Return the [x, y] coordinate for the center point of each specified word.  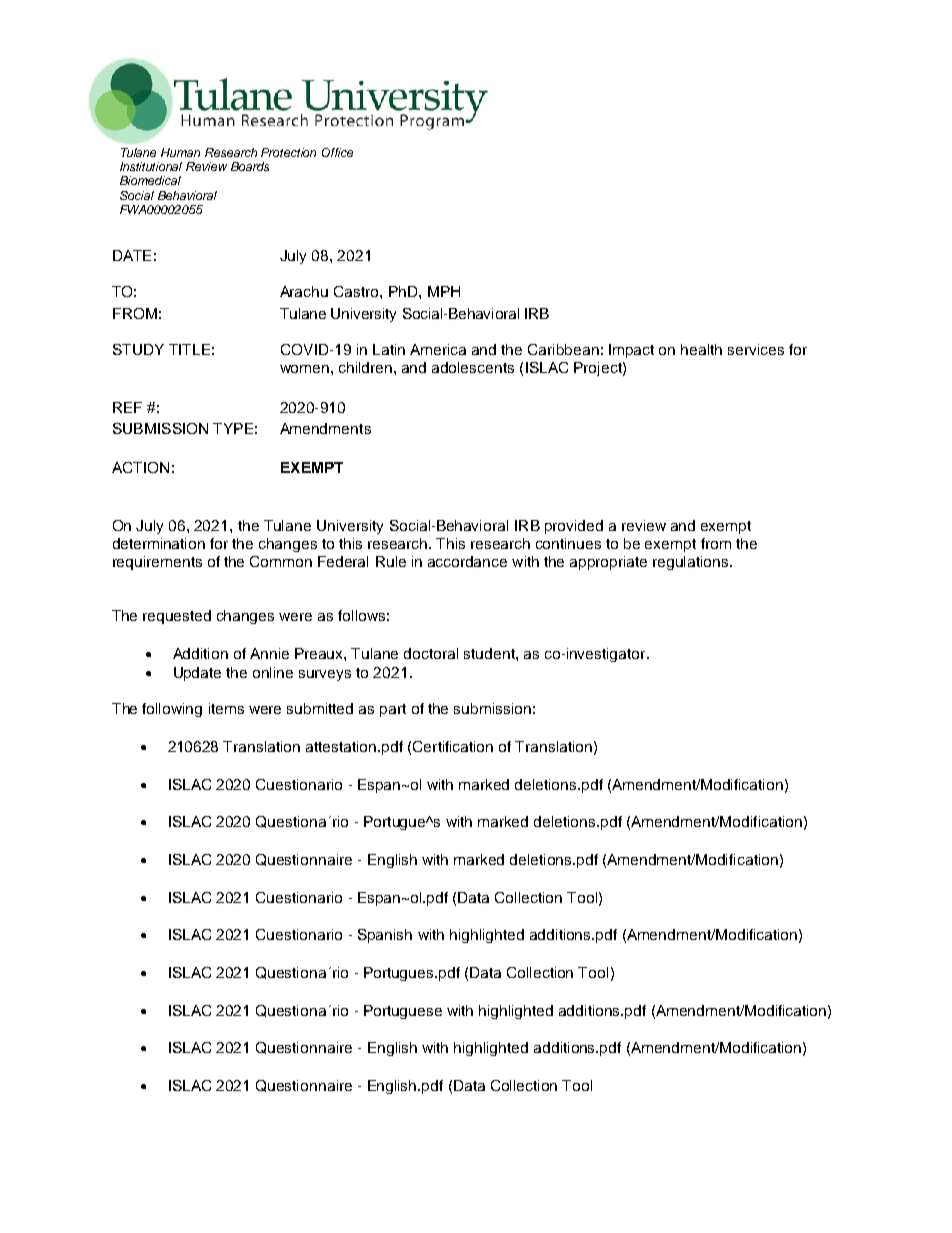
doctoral [431, 653]
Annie [269, 653]
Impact [631, 351]
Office [337, 152]
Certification [453, 746]
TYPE [233, 428]
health [701, 349]
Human [180, 152]
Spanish [385, 936]
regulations [692, 563]
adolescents [473, 367]
